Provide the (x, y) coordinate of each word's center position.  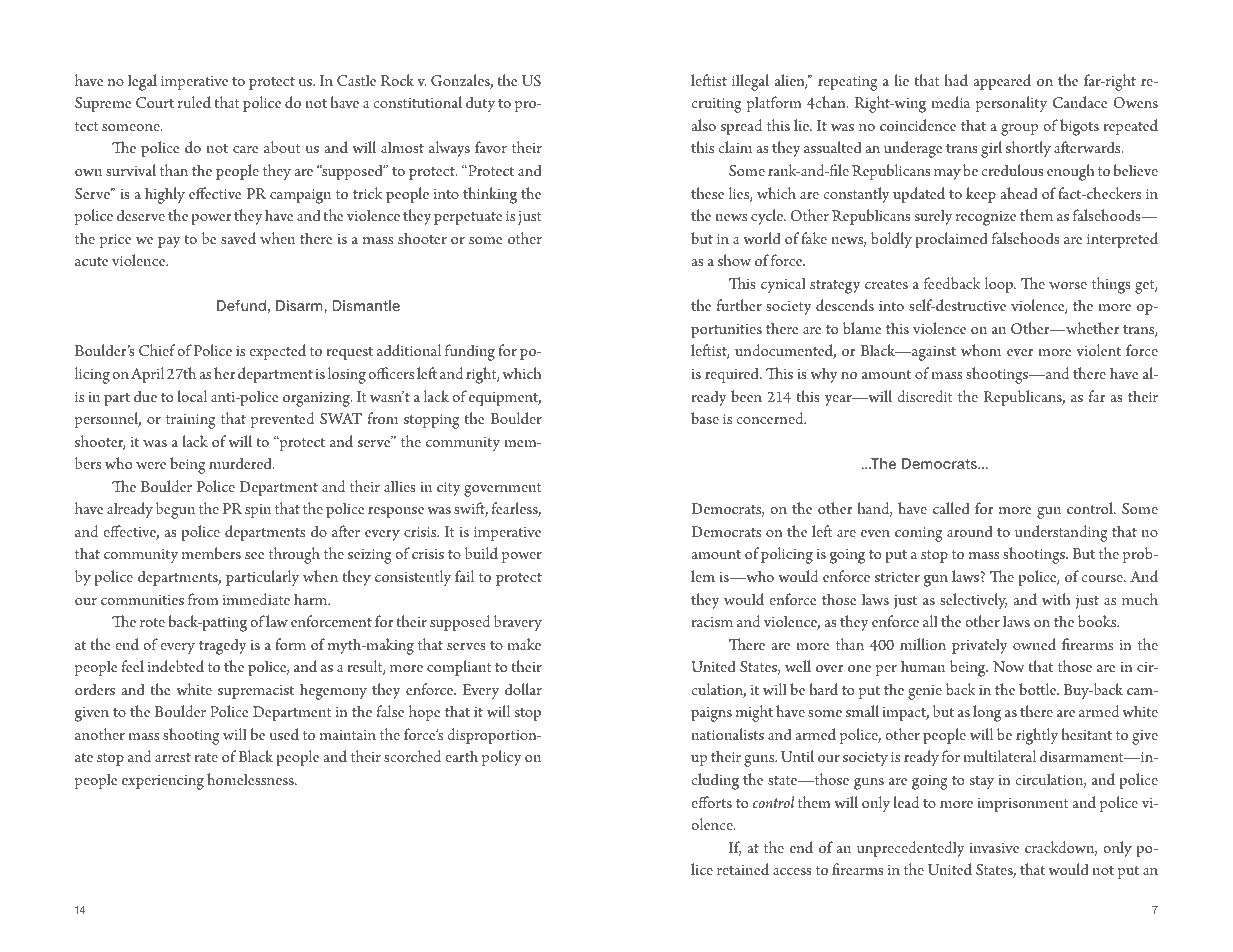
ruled (194, 102)
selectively (973, 601)
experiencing (163, 782)
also (703, 125)
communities (142, 600)
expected (277, 352)
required (733, 375)
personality (1011, 104)
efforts (711, 802)
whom (981, 350)
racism (712, 622)
